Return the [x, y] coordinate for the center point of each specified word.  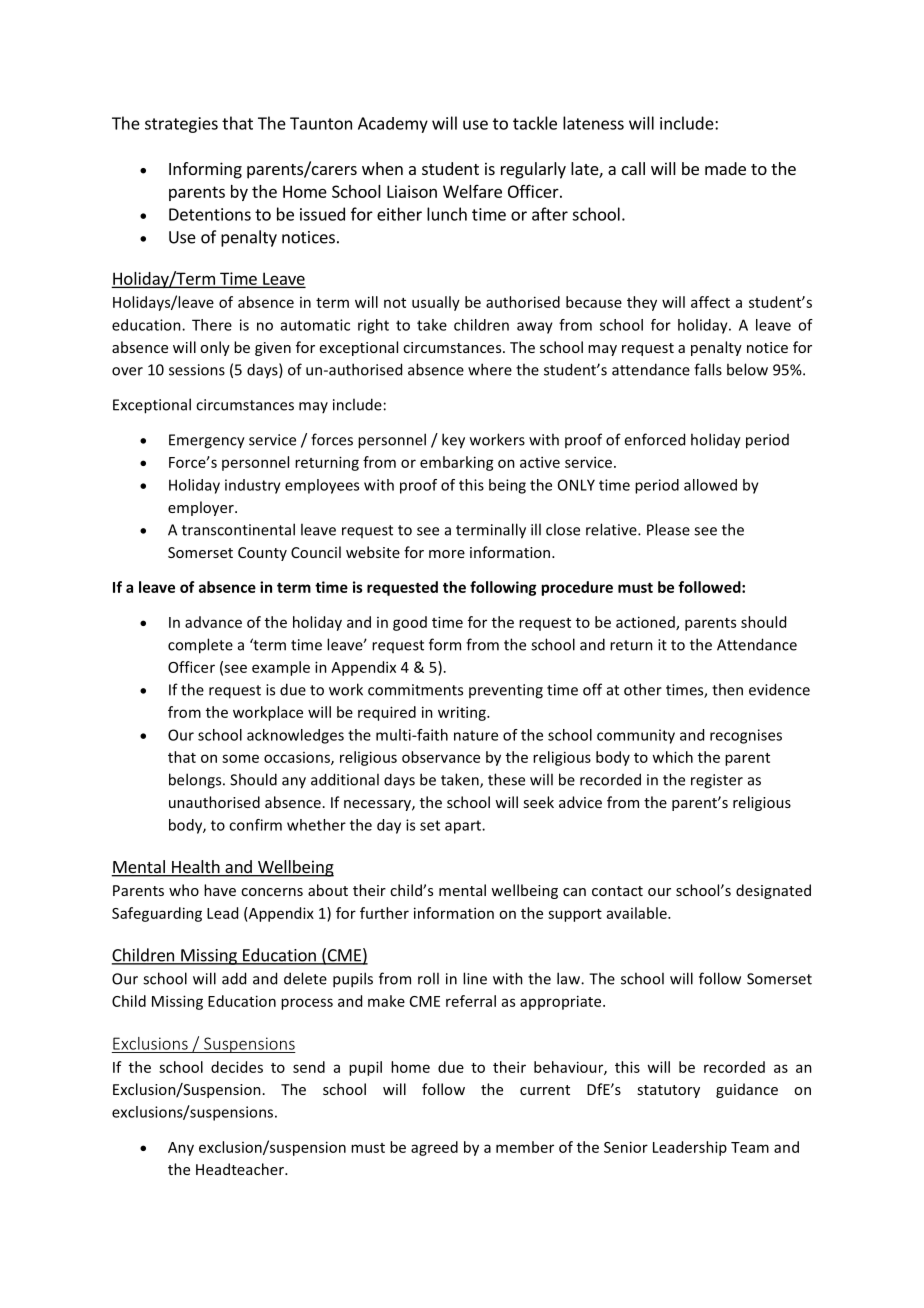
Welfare [472, 191]
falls [708, 369]
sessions [197, 370]
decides [237, 1067]
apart [464, 827]
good [410, 623]
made [725, 168]
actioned [646, 623]
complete [200, 646]
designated [773, 891]
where [490, 369]
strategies [181, 125]
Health [196, 868]
